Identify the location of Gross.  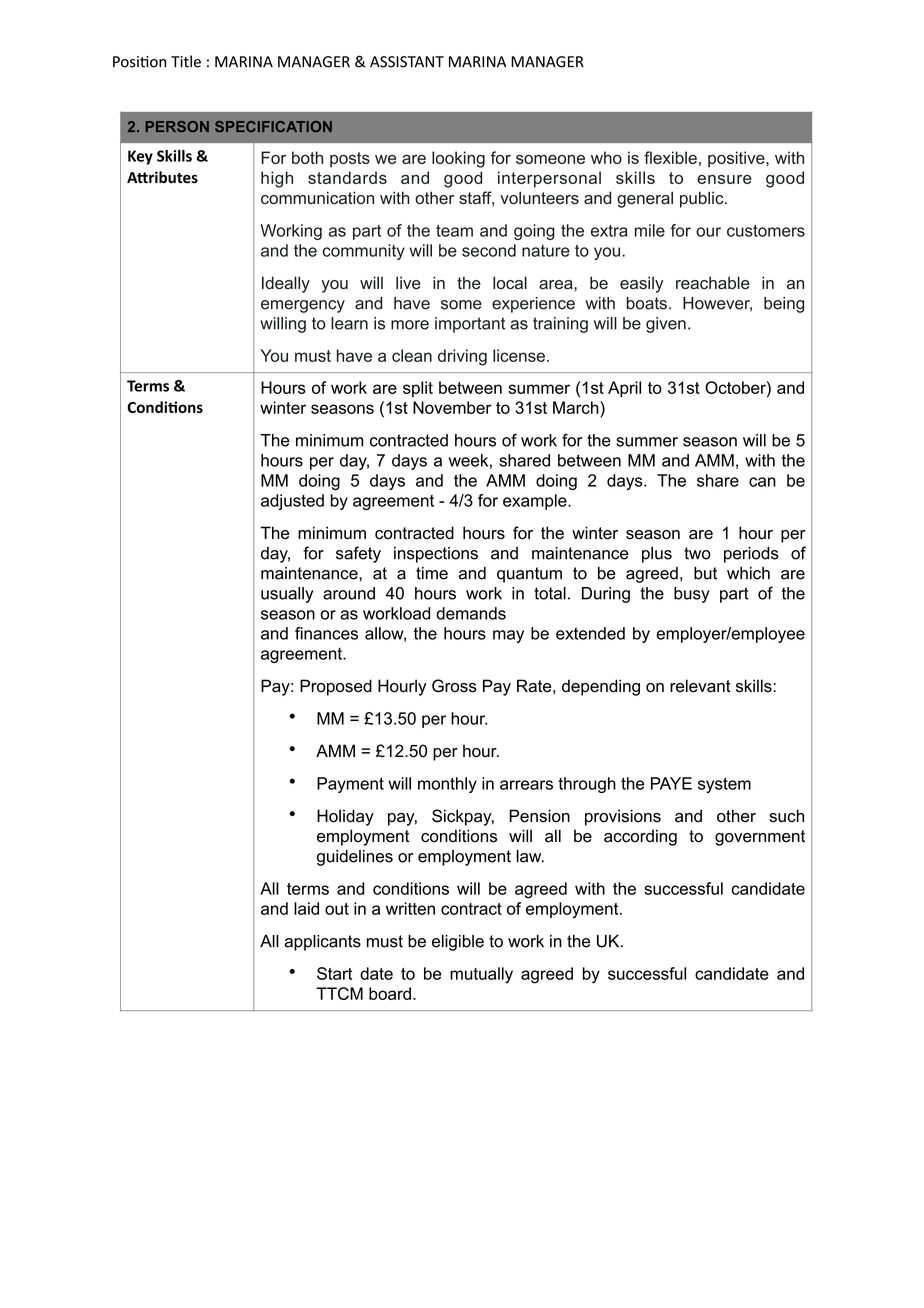
(454, 686).
